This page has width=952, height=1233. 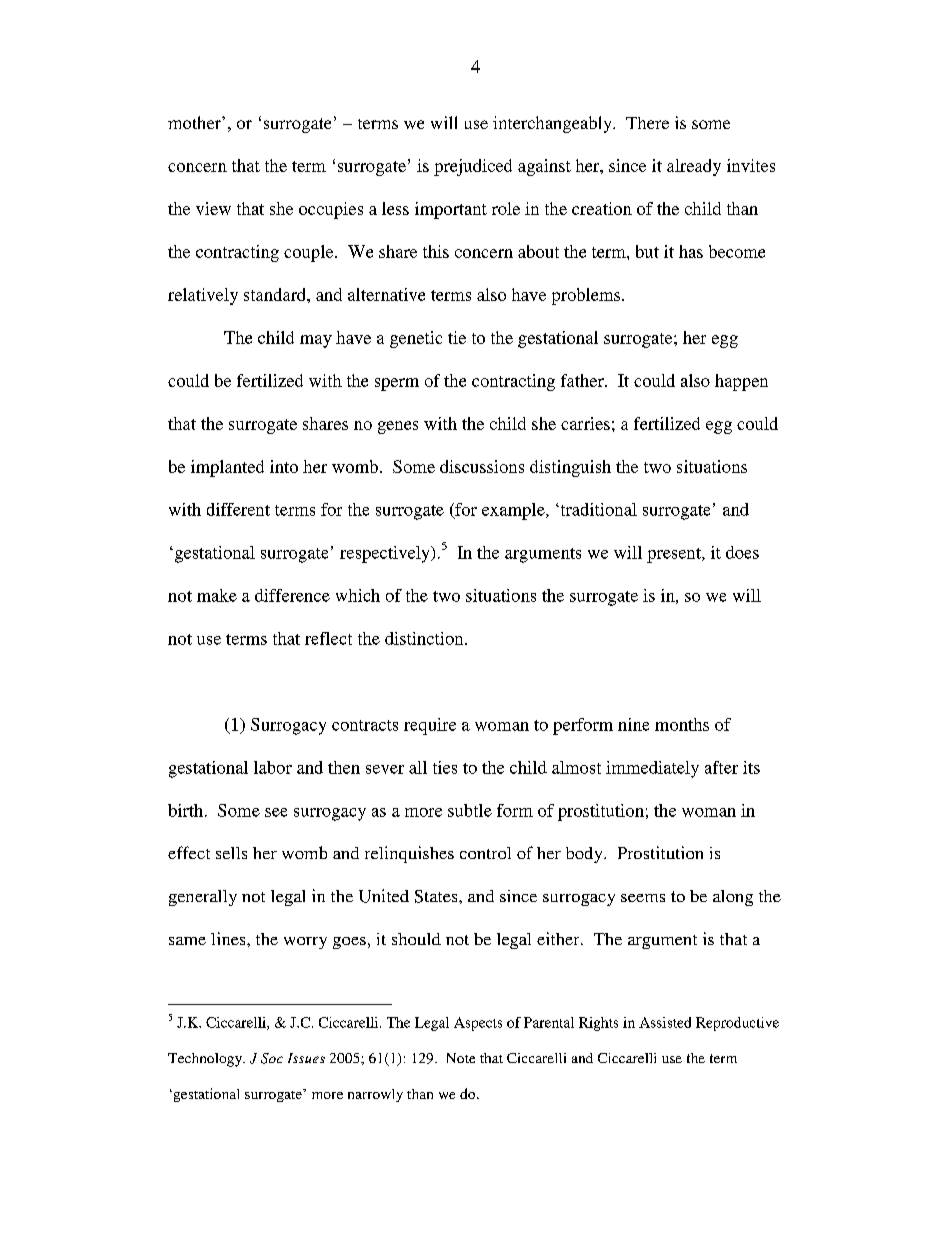 What do you see at coordinates (425, 638) in the page?
I see `distinction` at bounding box center [425, 638].
